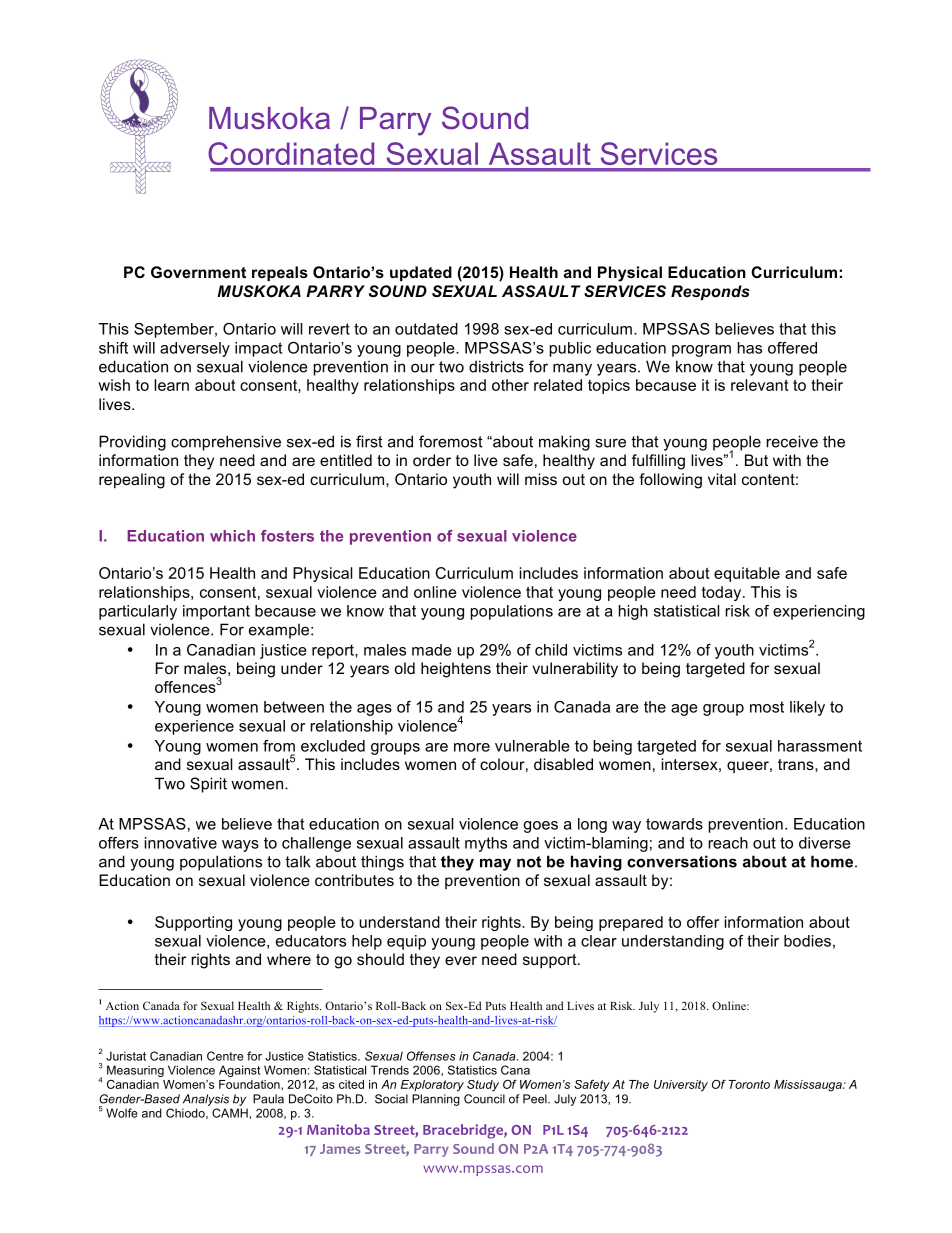  Describe the element at coordinates (807, 708) in the page. I see `likely` at that location.
